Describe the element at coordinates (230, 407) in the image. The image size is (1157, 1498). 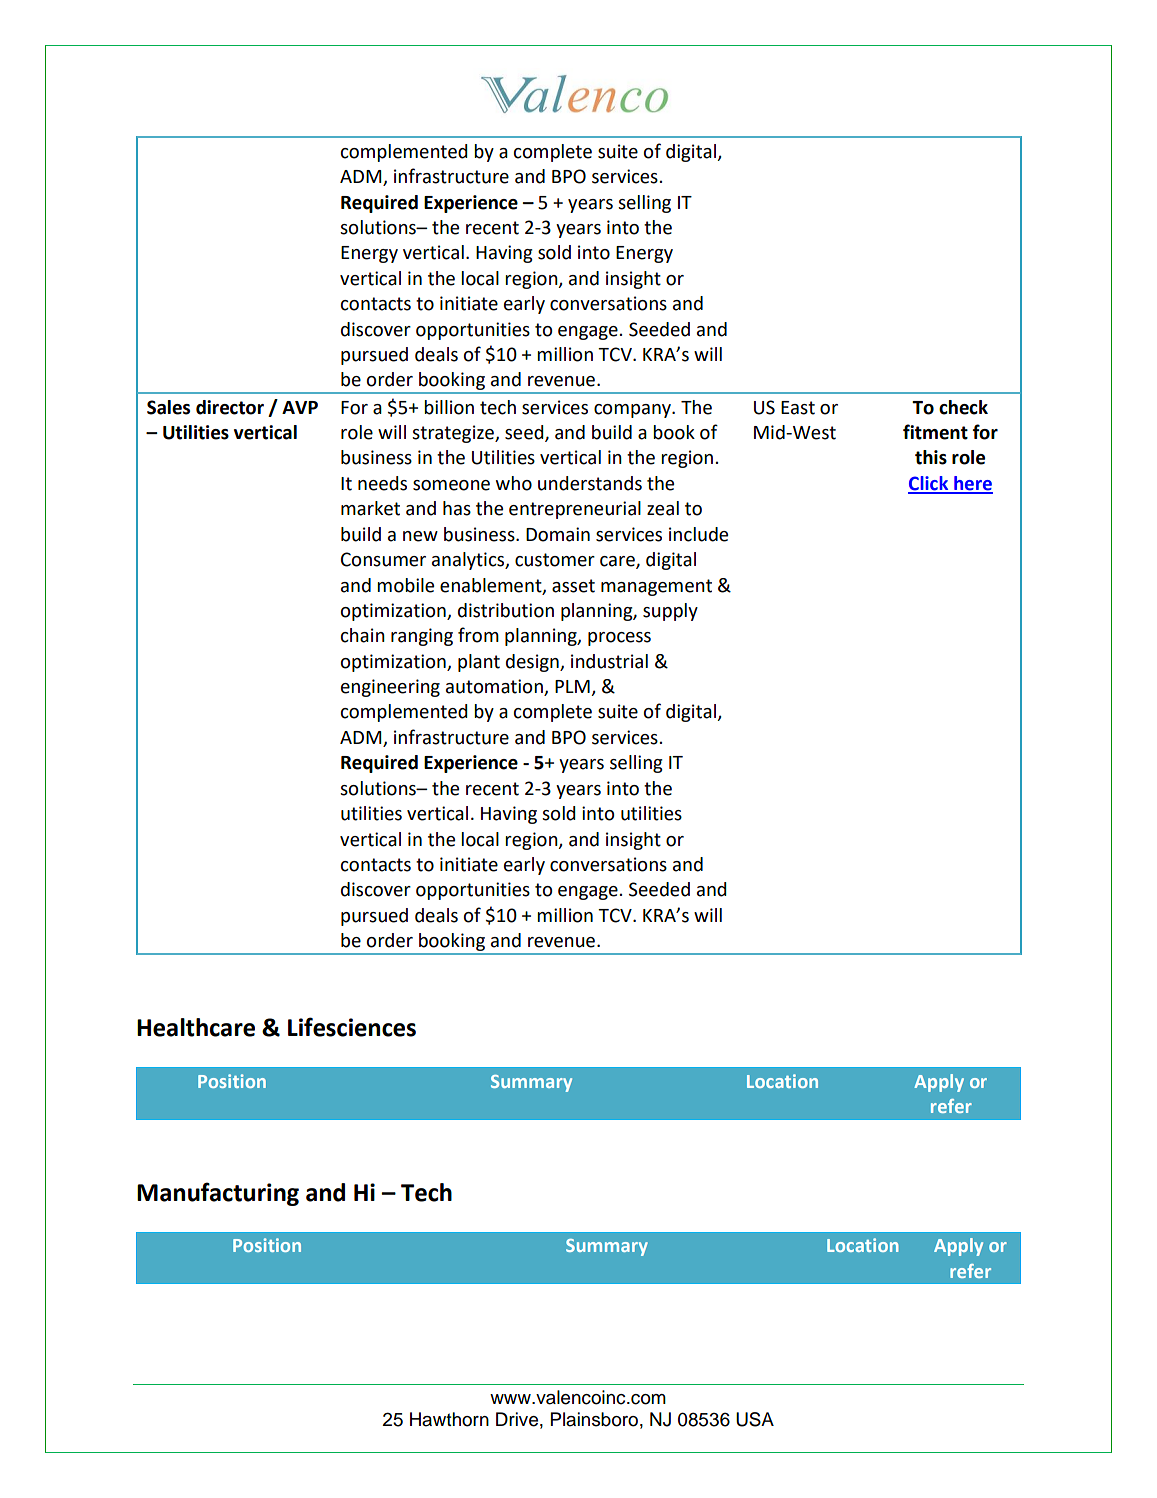
I see `director` at that location.
